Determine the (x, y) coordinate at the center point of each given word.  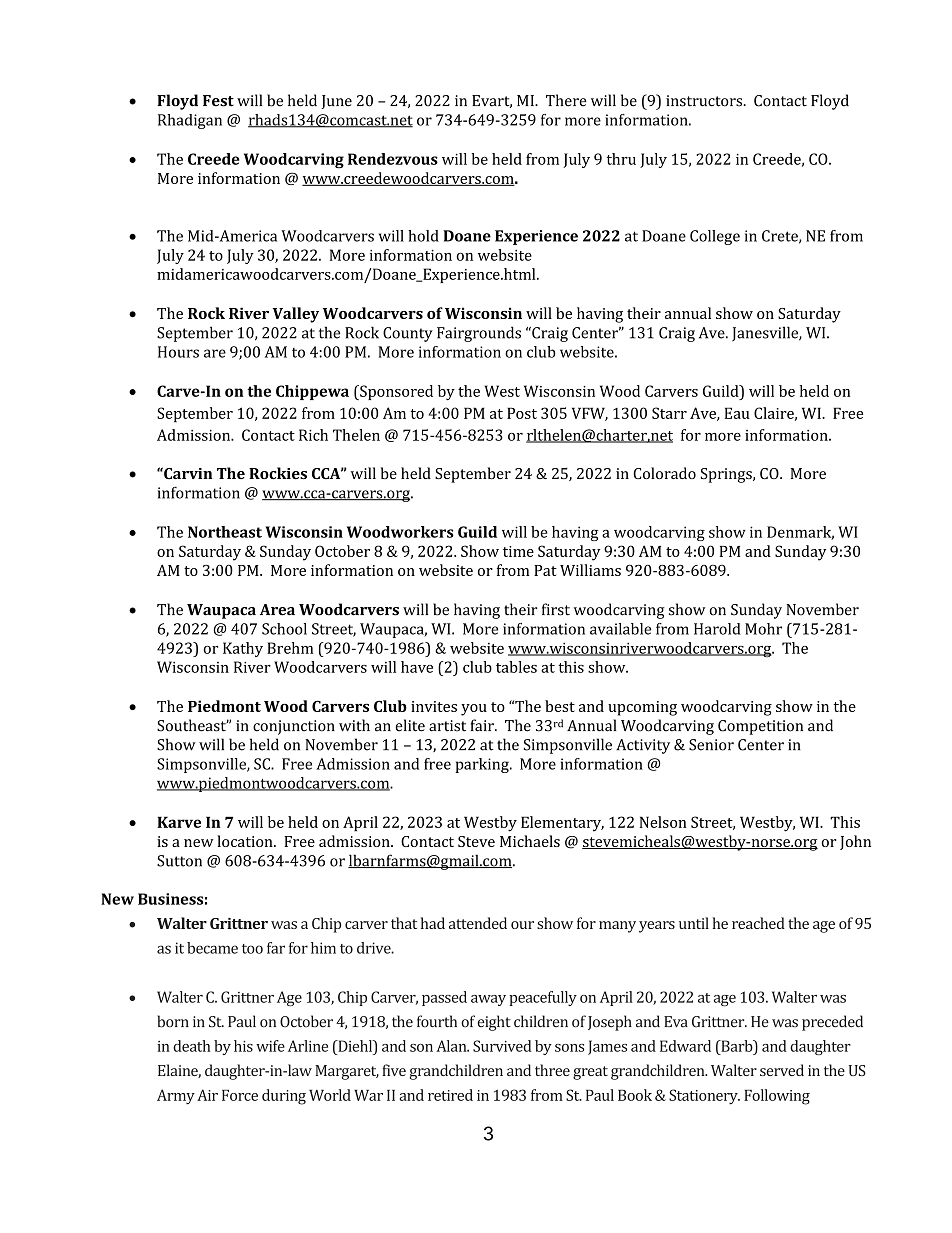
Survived (502, 1046)
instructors (705, 101)
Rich (313, 435)
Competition (760, 727)
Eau (737, 413)
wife (270, 1046)
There (566, 100)
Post (522, 413)
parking (483, 765)
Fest (218, 101)
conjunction (294, 727)
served (782, 1070)
